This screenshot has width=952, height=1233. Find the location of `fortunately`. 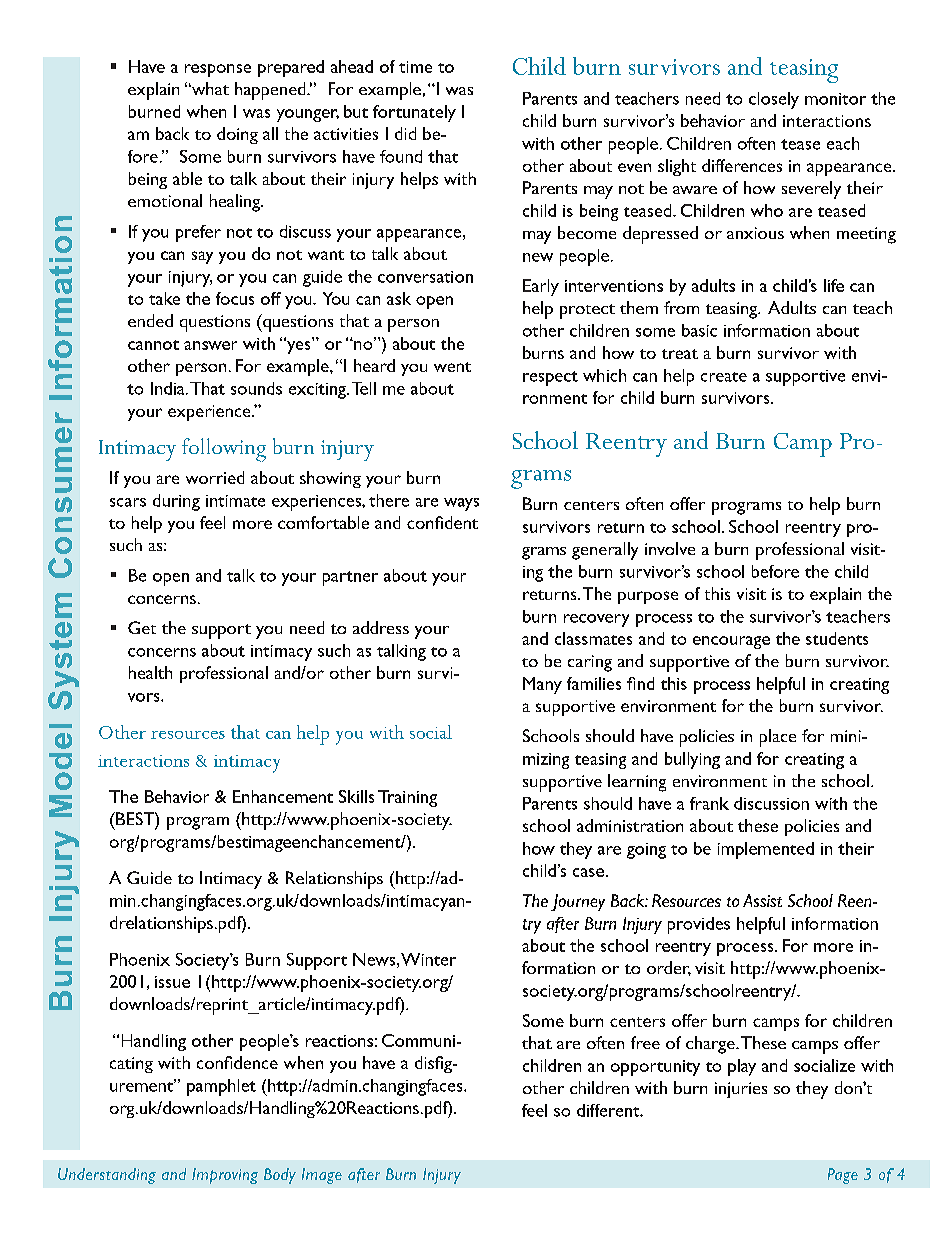

fortunately is located at coordinates (414, 113).
